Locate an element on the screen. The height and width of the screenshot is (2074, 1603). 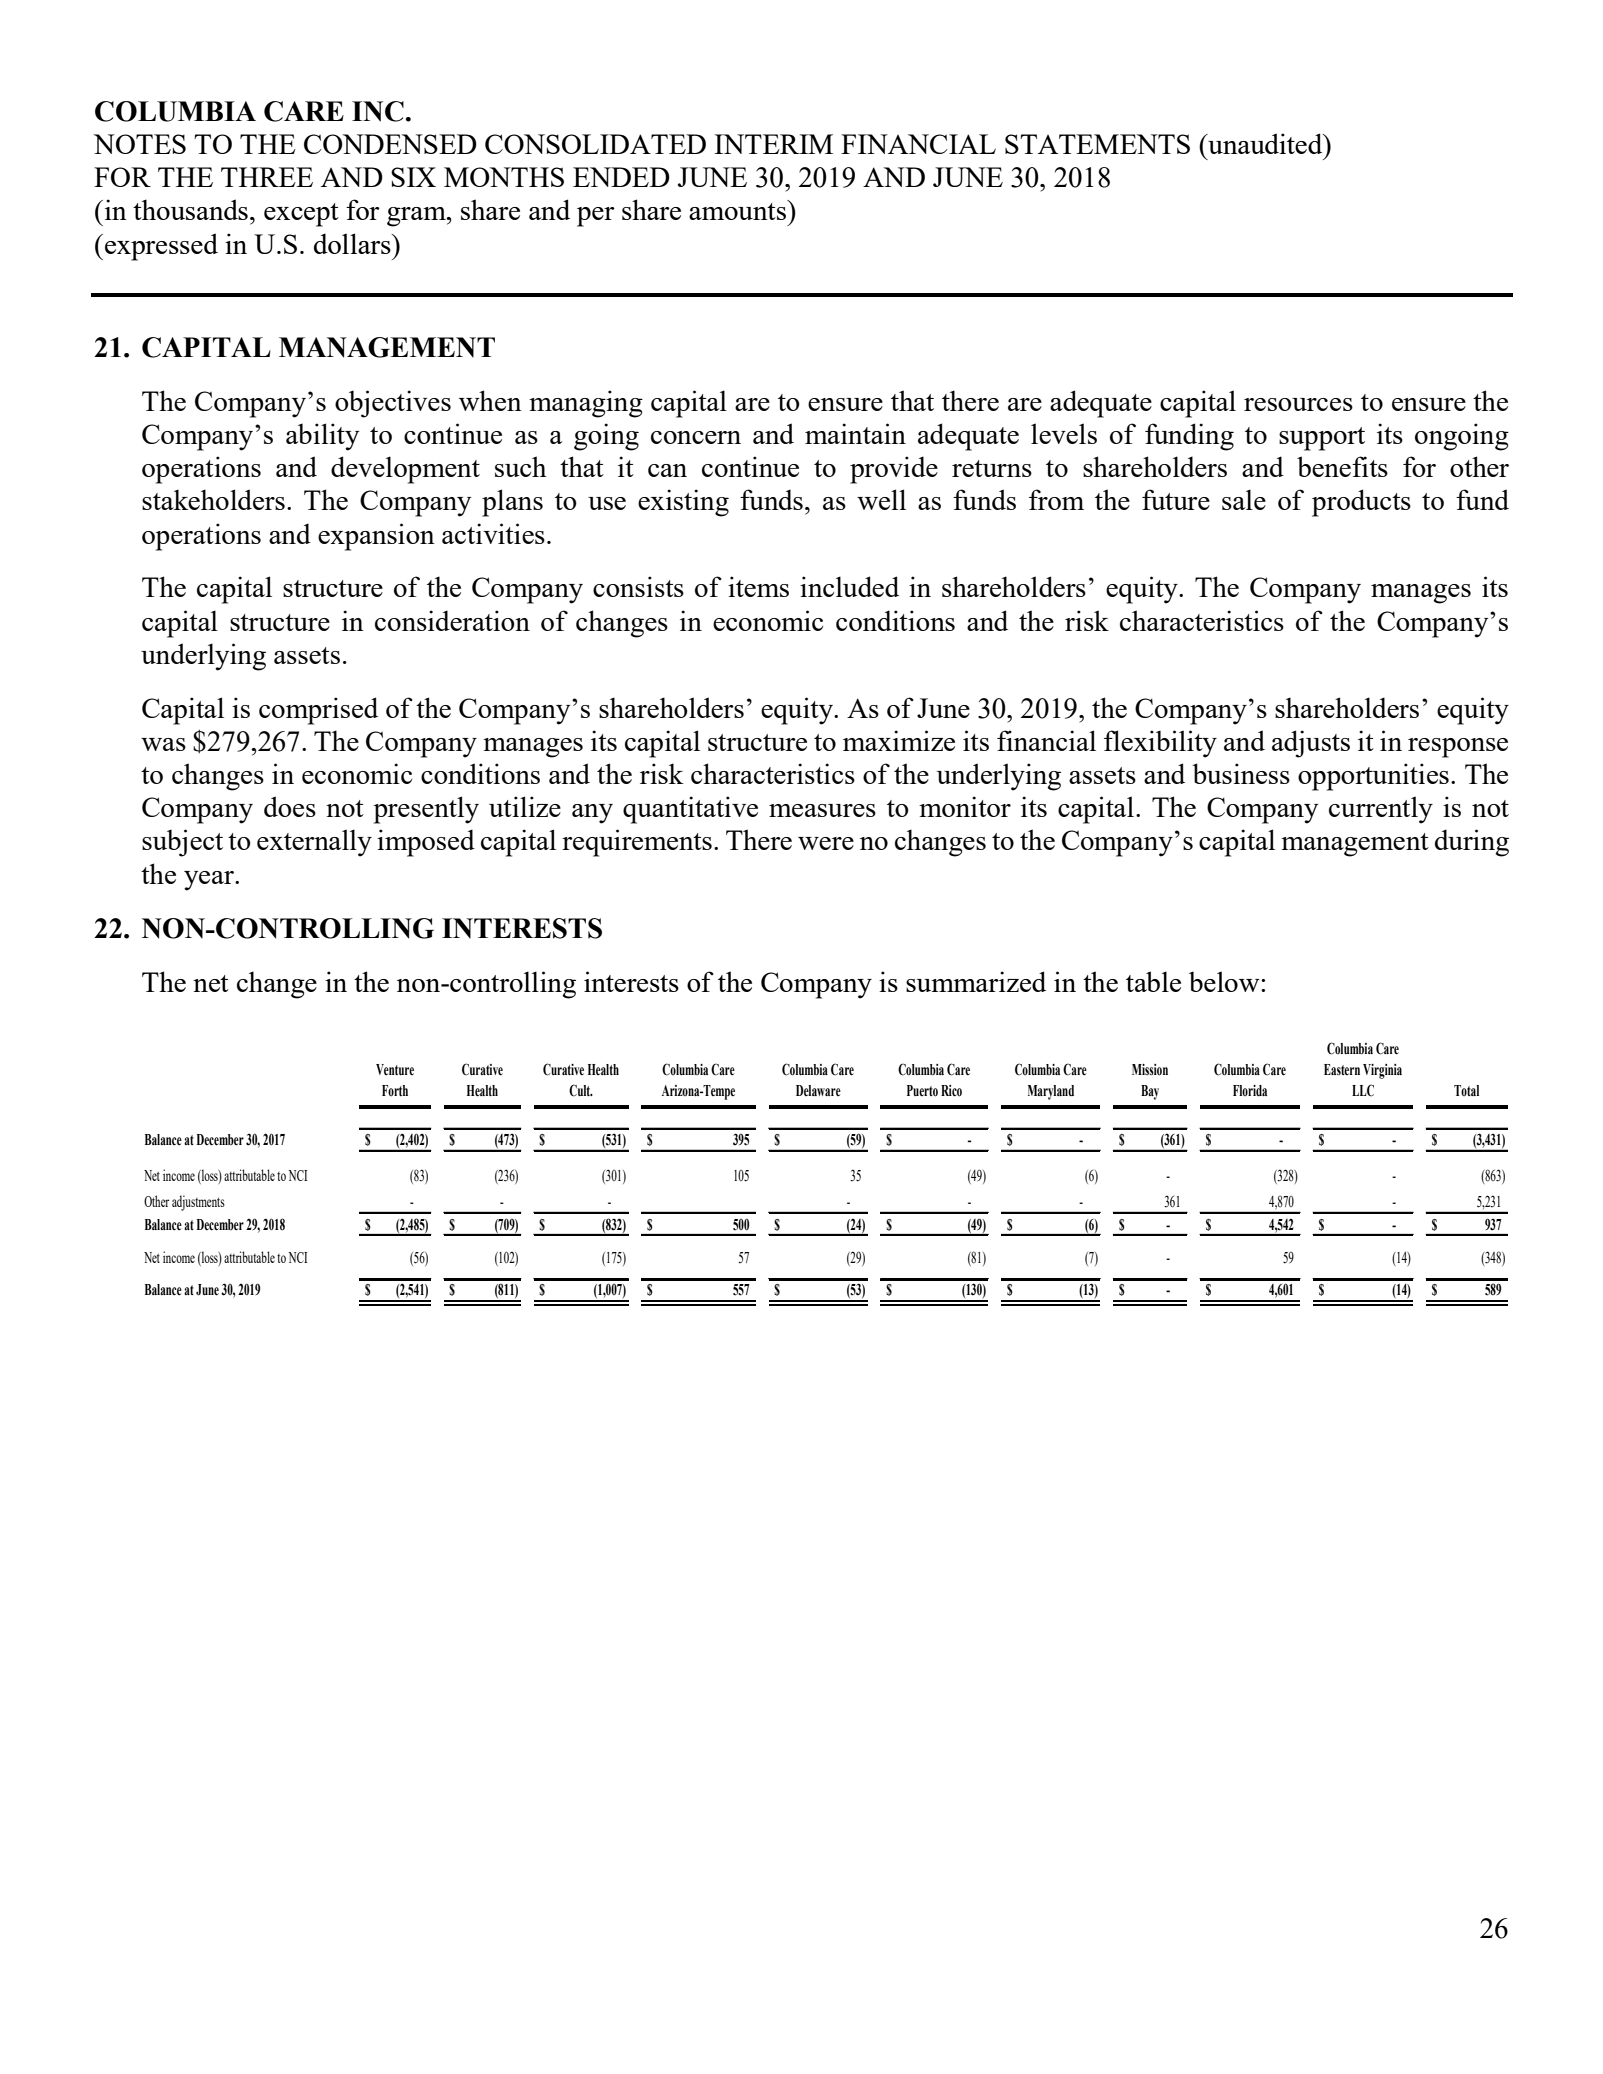
THREE is located at coordinates (267, 177).
